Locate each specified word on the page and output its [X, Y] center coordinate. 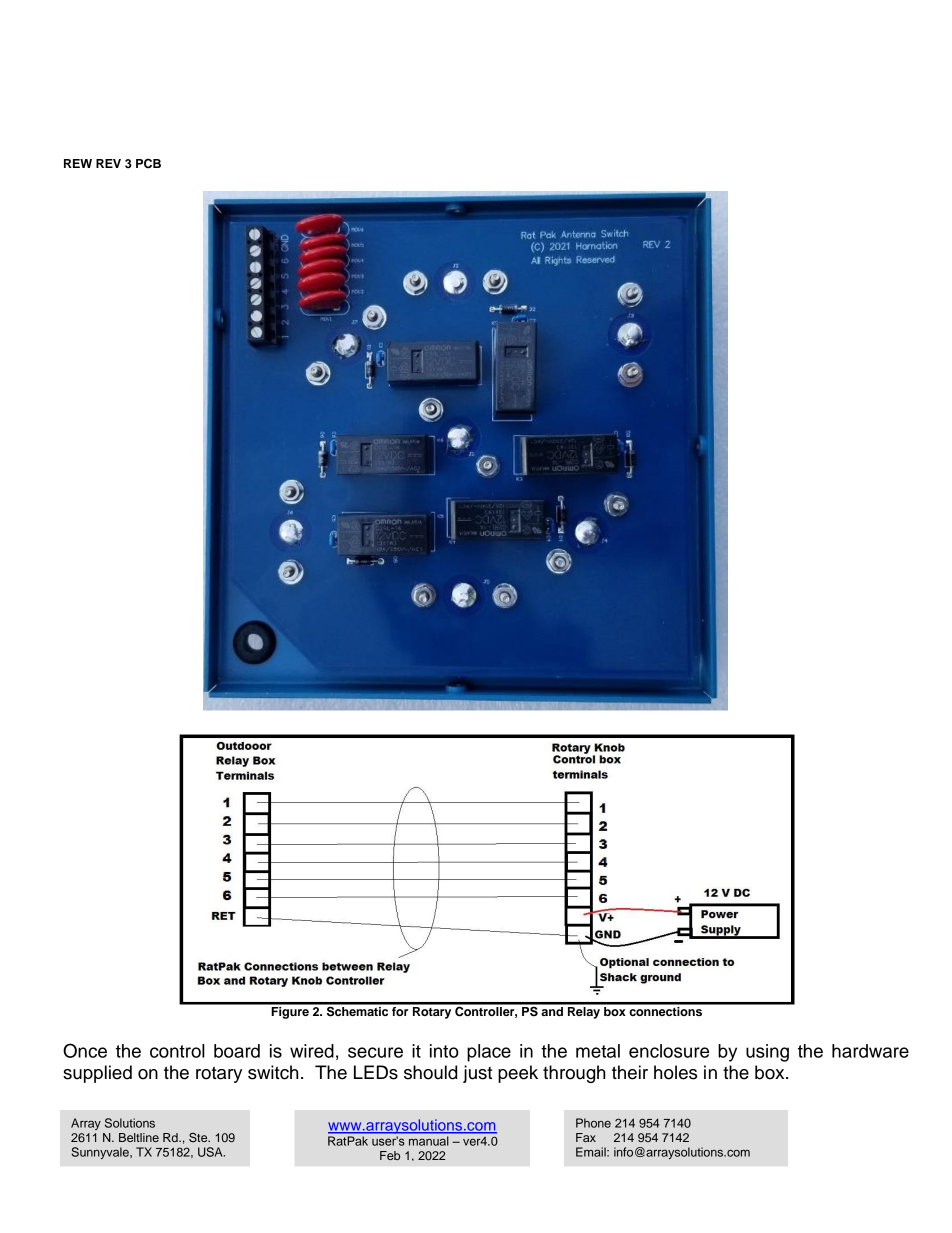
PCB [148, 164]
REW [78, 163]
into [444, 1051]
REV [108, 163]
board [237, 1051]
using [767, 1053]
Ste [199, 1138]
